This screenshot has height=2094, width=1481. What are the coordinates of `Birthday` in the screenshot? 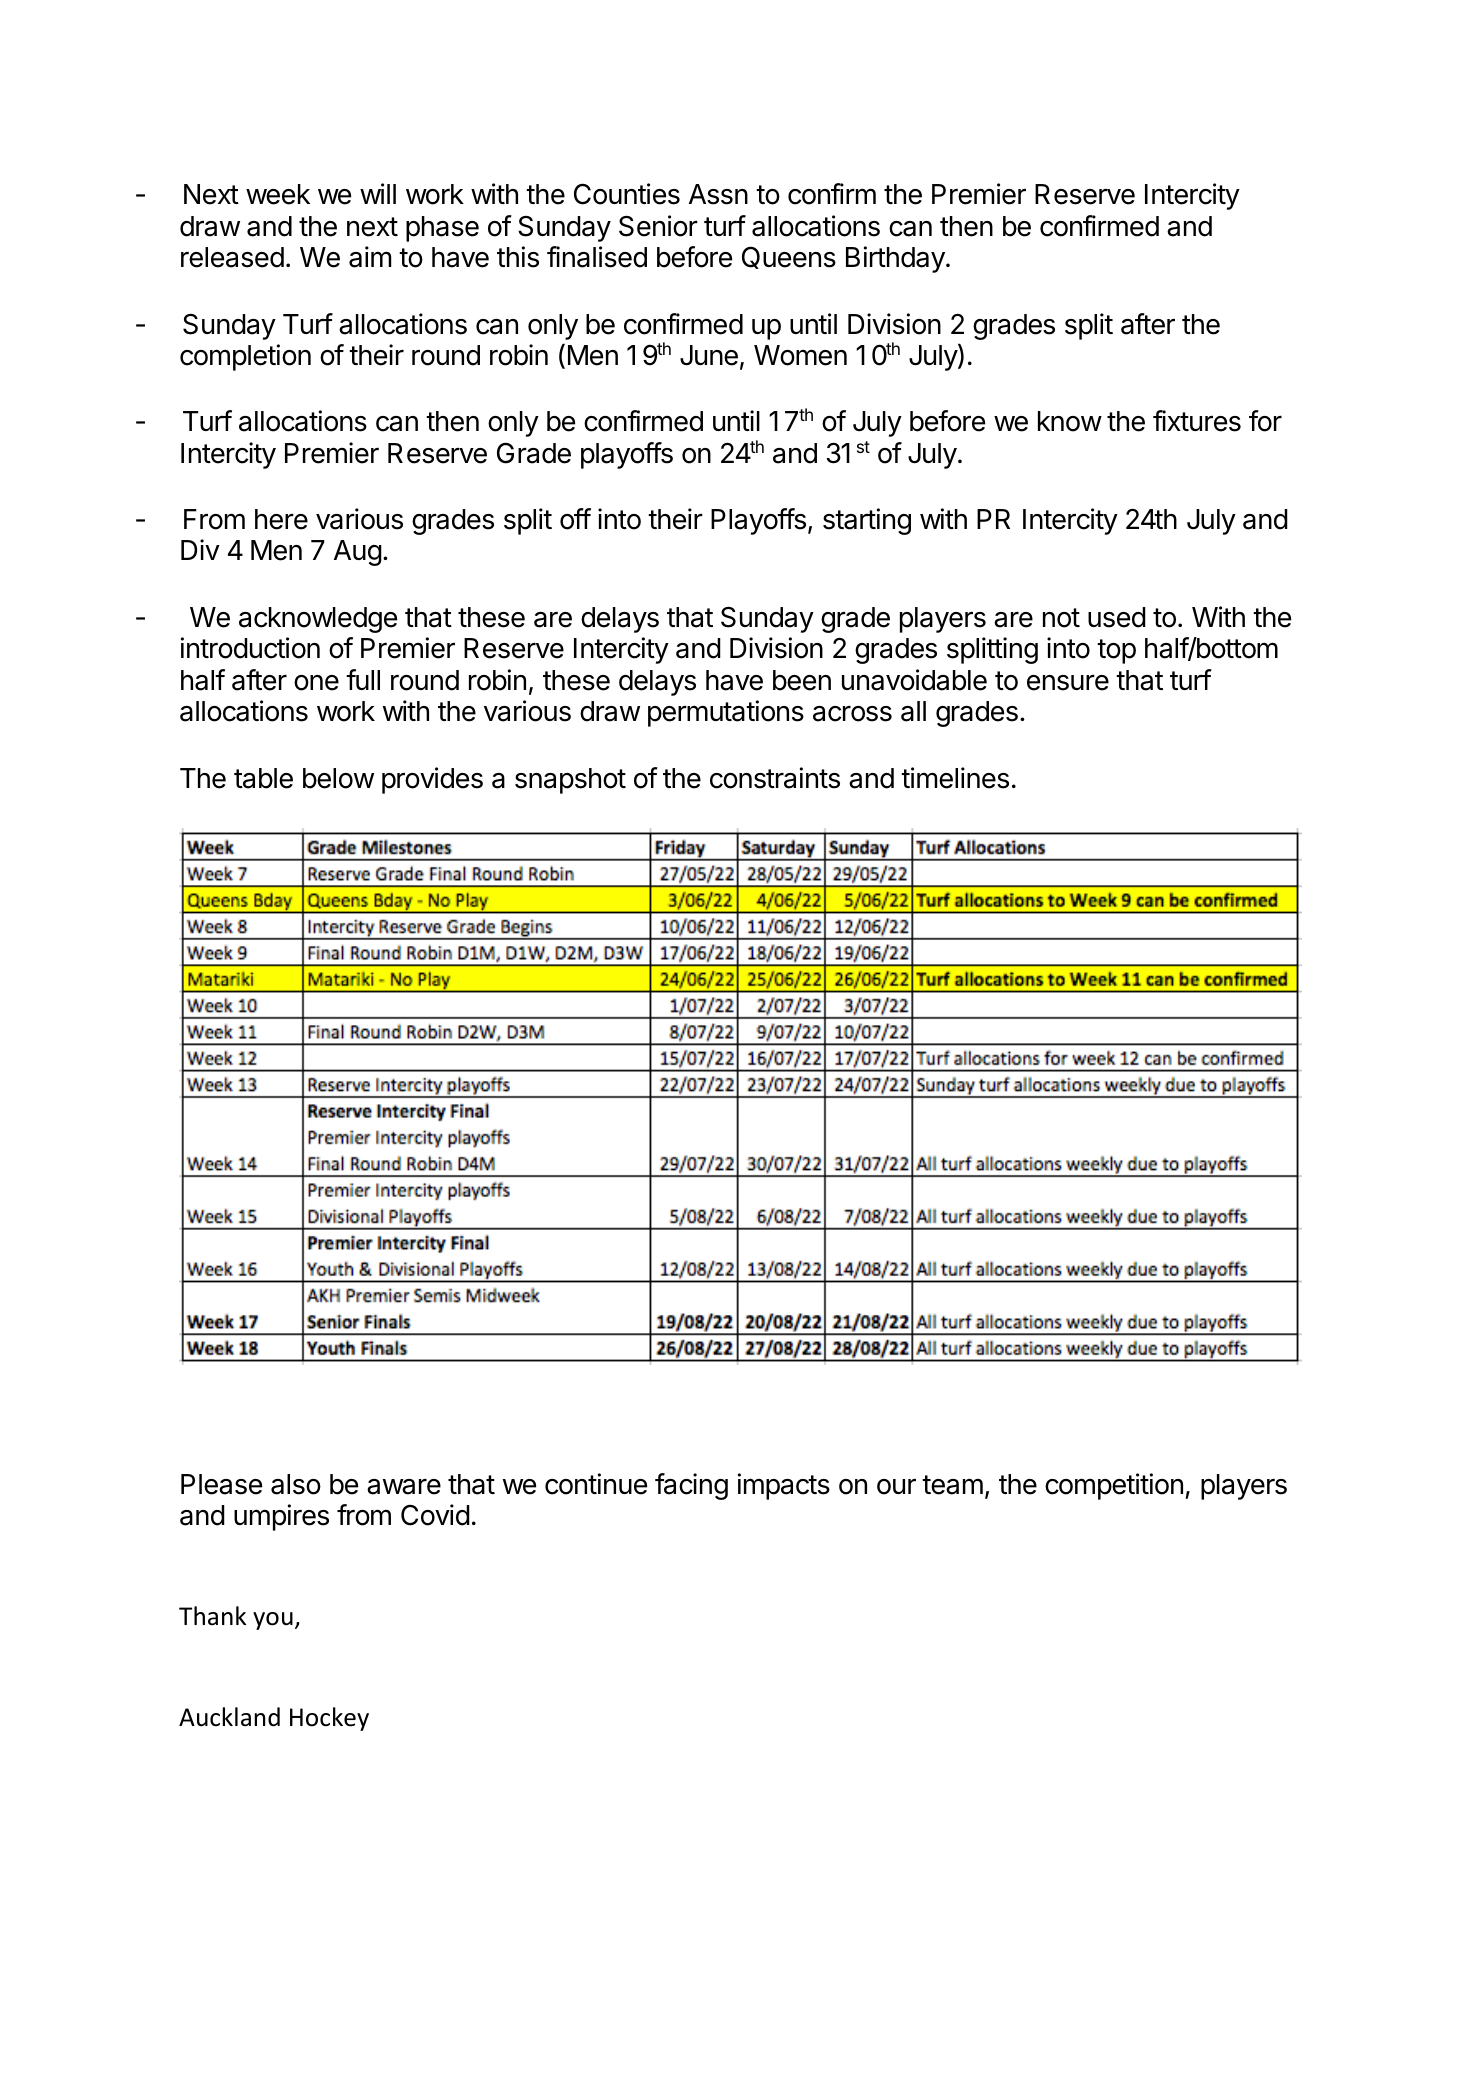 It's located at (896, 259).
